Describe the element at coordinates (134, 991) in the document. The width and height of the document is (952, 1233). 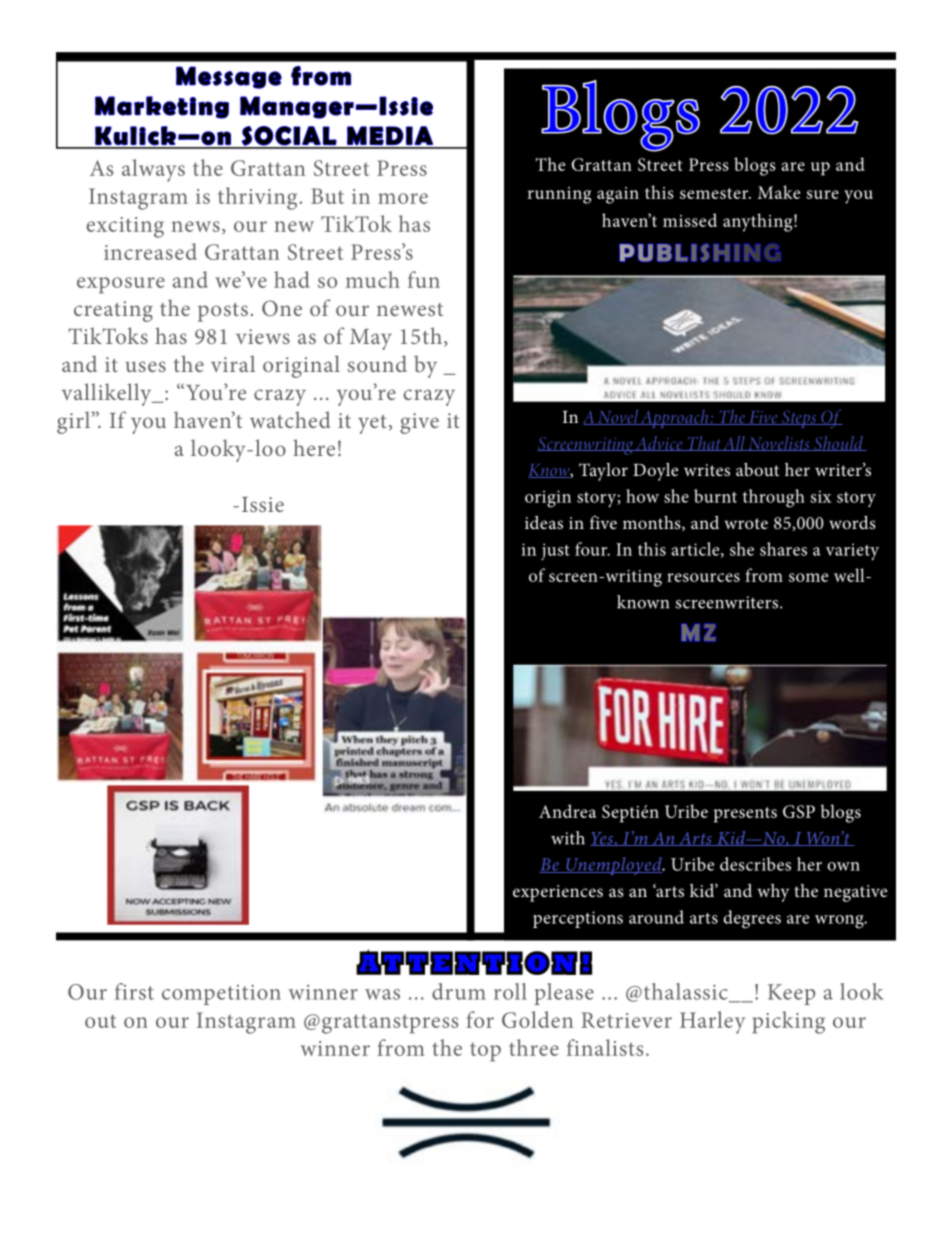
I see `first` at that location.
